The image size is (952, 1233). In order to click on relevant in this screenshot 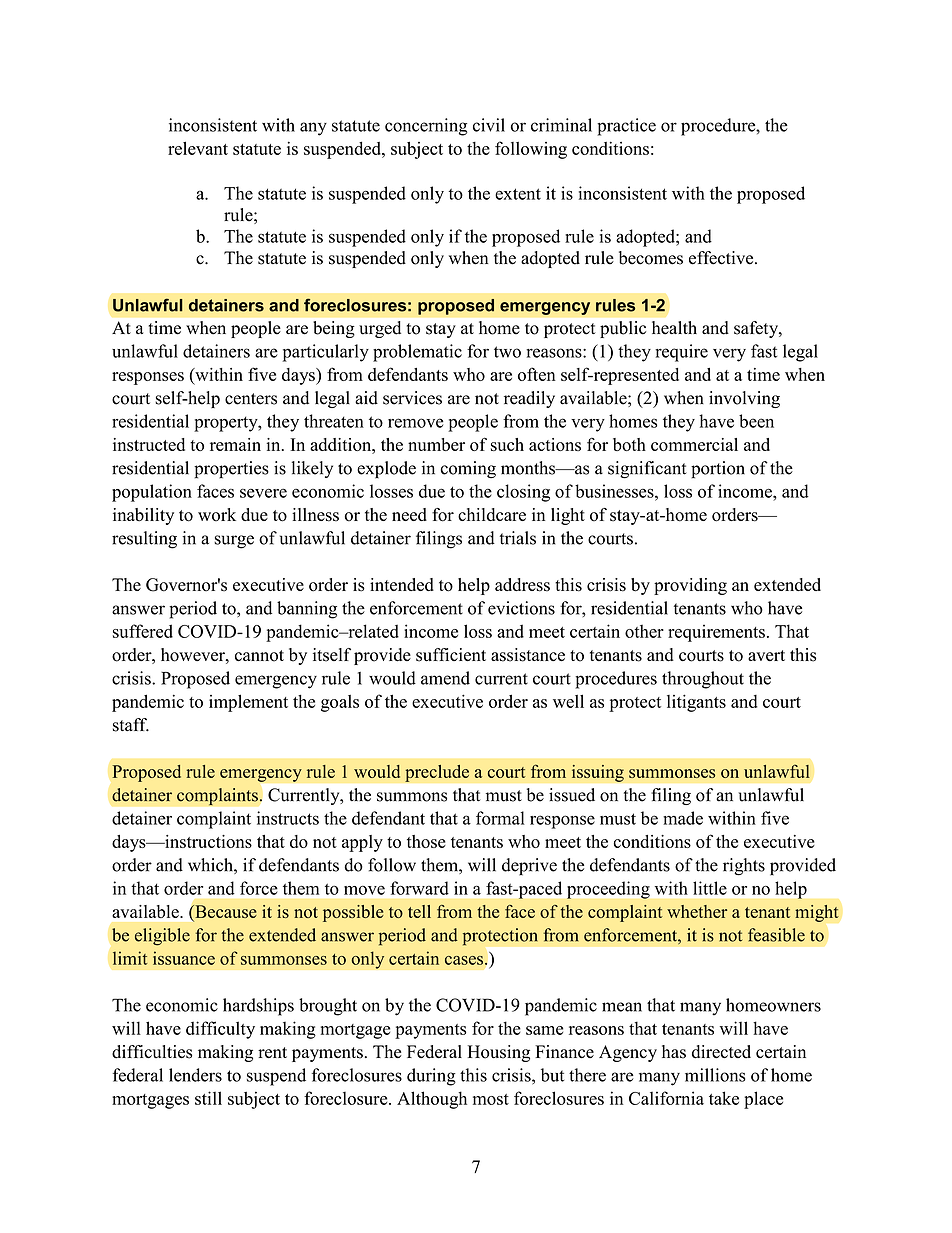, I will do `click(198, 148)`.
